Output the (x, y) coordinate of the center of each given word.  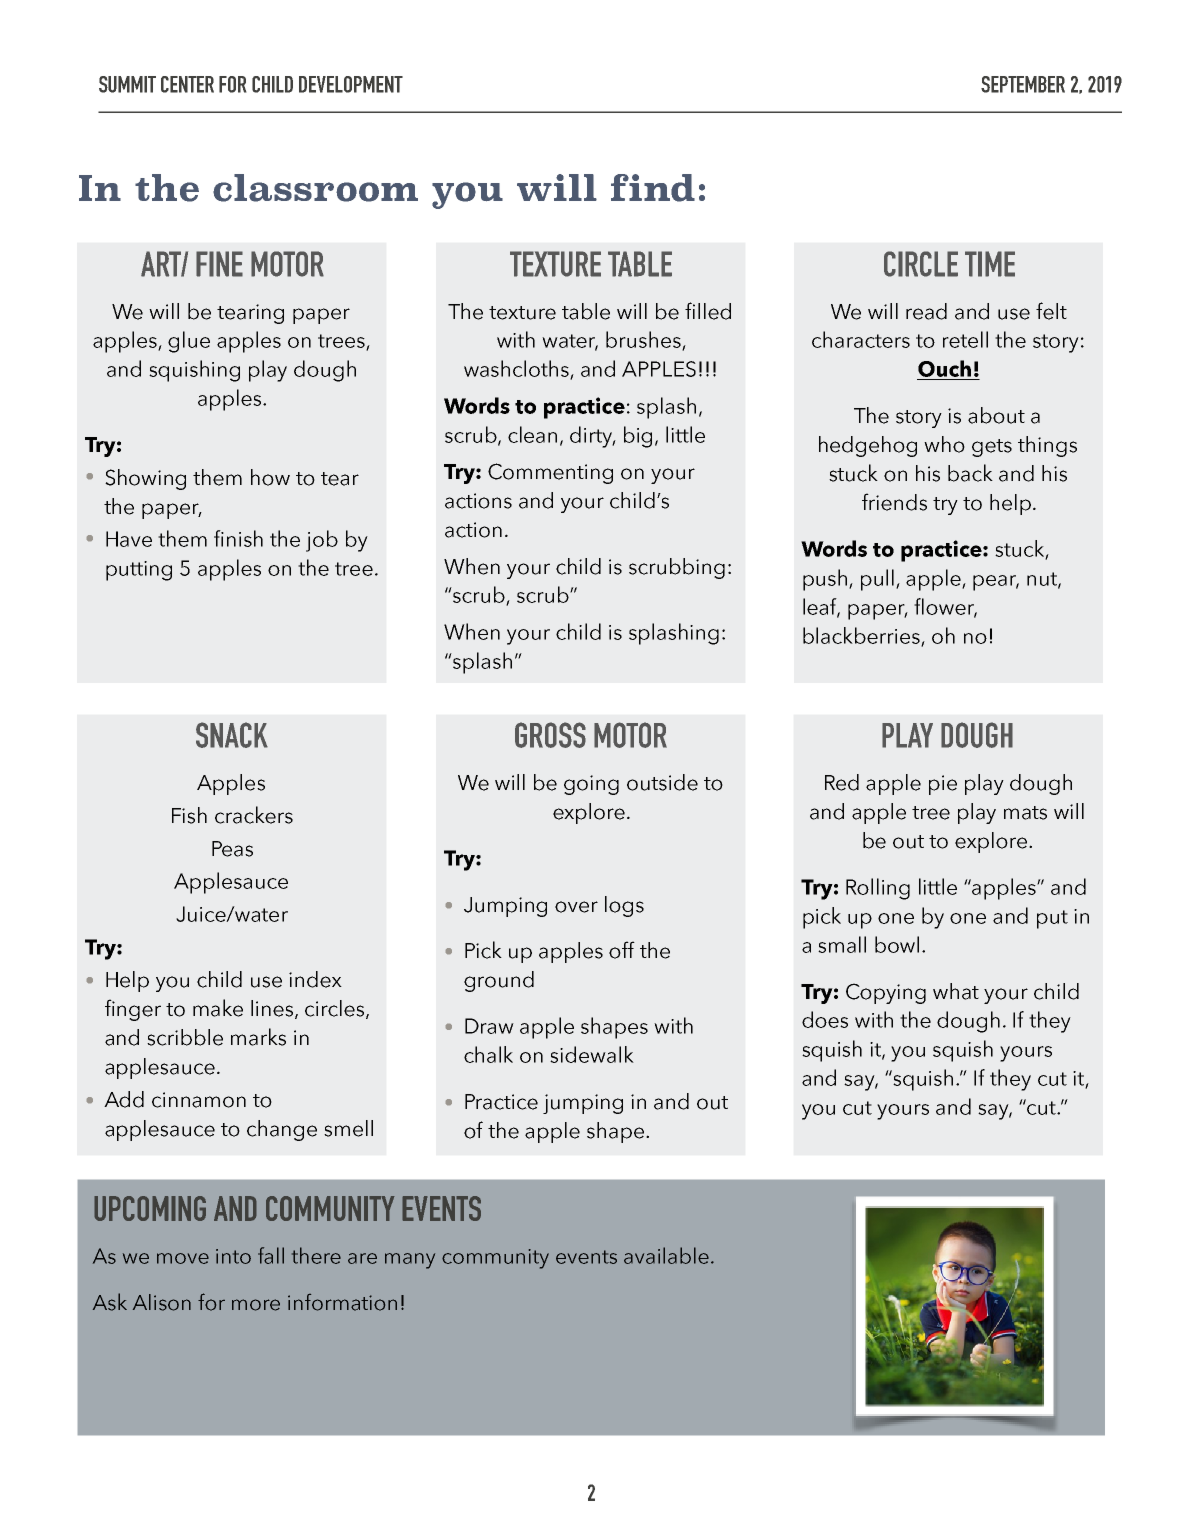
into (233, 1256)
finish (238, 538)
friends (894, 502)
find (653, 188)
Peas (232, 849)
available (666, 1255)
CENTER (187, 84)
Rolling (878, 889)
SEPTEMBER (1023, 84)
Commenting (550, 473)
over (576, 907)
